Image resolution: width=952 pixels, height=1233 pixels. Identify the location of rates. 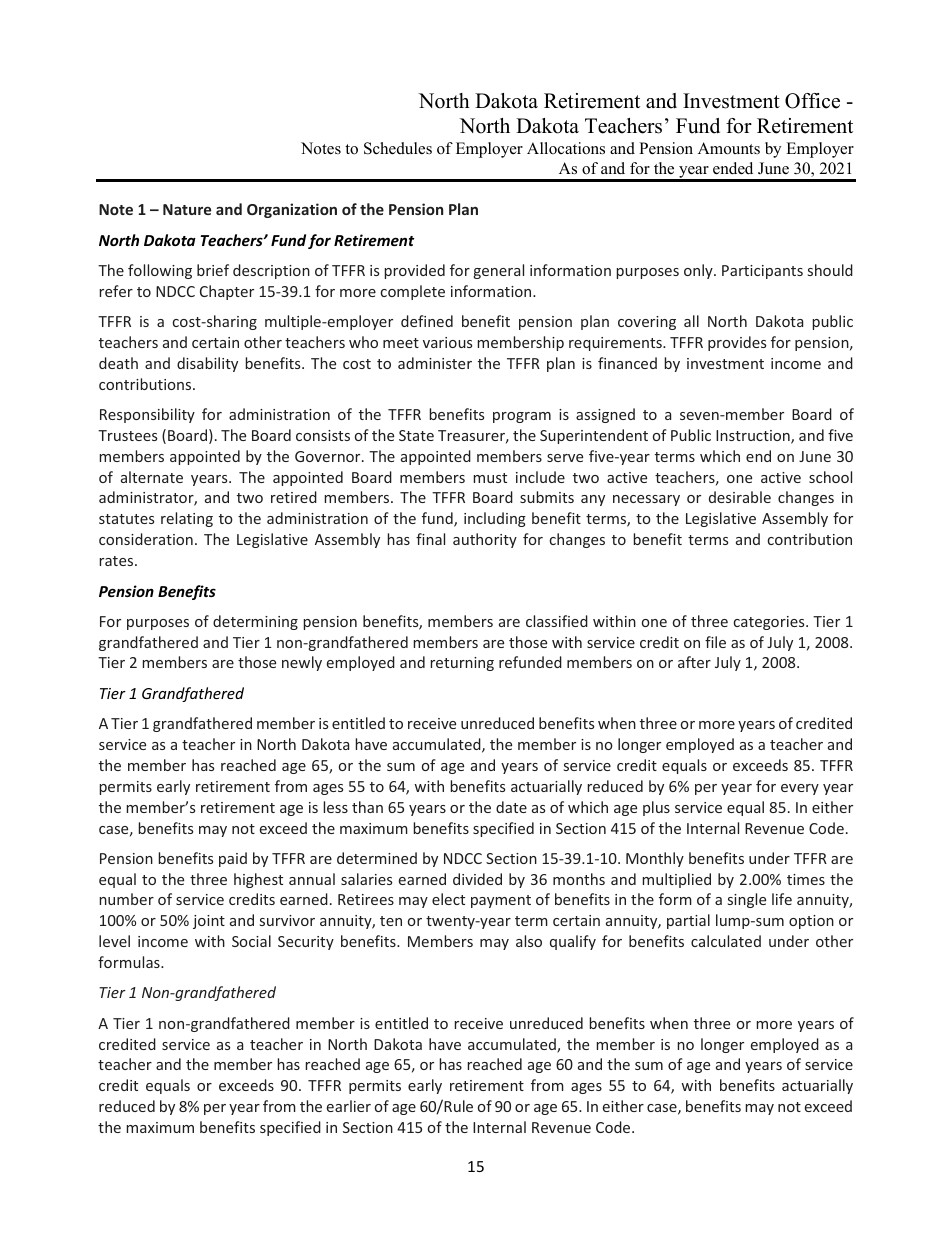
(117, 561).
